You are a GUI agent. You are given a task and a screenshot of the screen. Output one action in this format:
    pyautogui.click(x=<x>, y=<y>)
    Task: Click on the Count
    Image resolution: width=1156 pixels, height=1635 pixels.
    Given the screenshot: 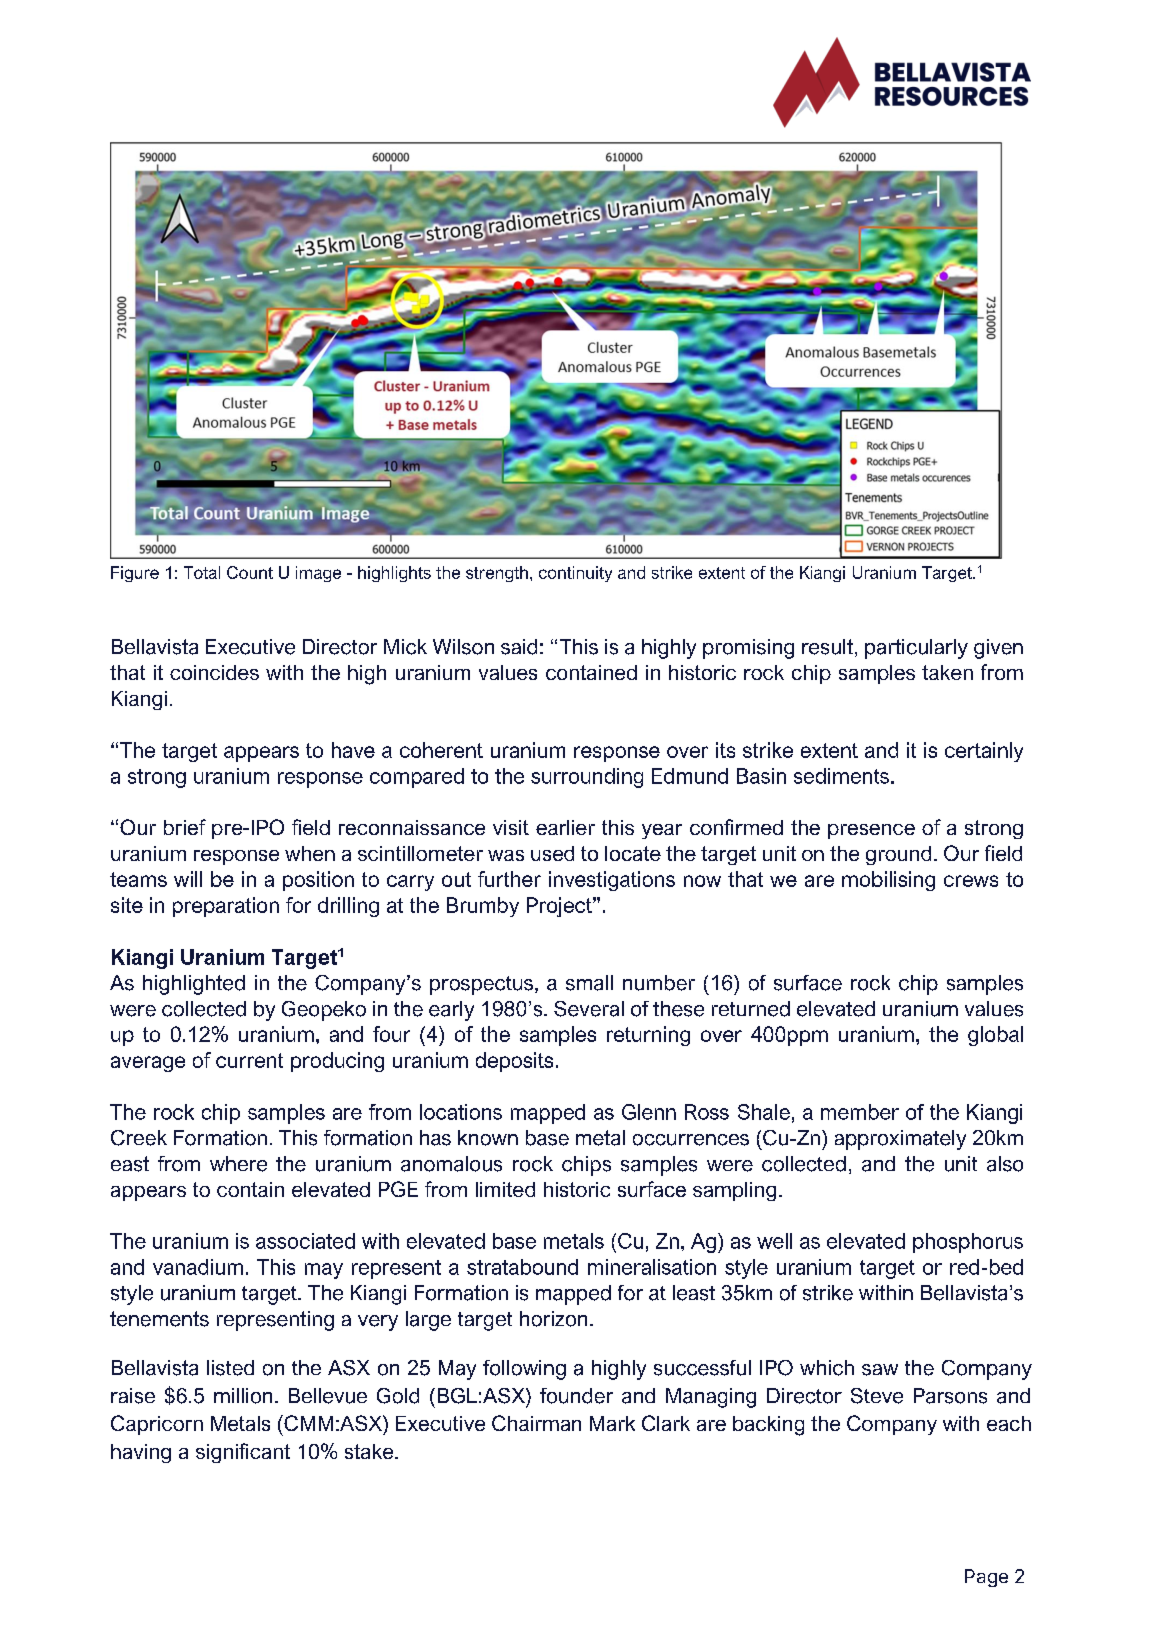 What is the action you would take?
    pyautogui.click(x=250, y=572)
